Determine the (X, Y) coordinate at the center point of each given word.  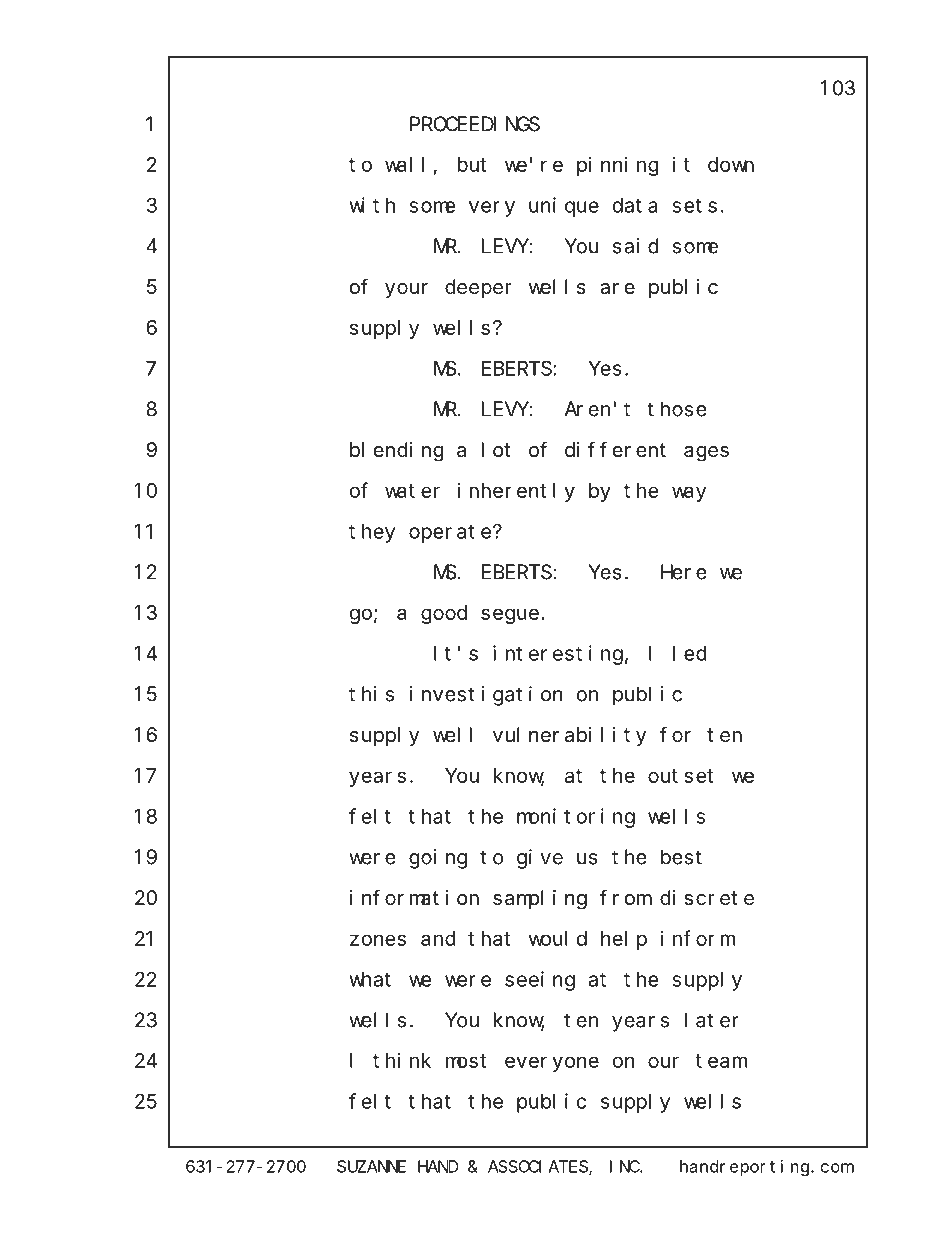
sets (695, 206)
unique (564, 207)
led (690, 653)
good (444, 614)
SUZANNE (371, 1166)
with (372, 205)
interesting (558, 655)
